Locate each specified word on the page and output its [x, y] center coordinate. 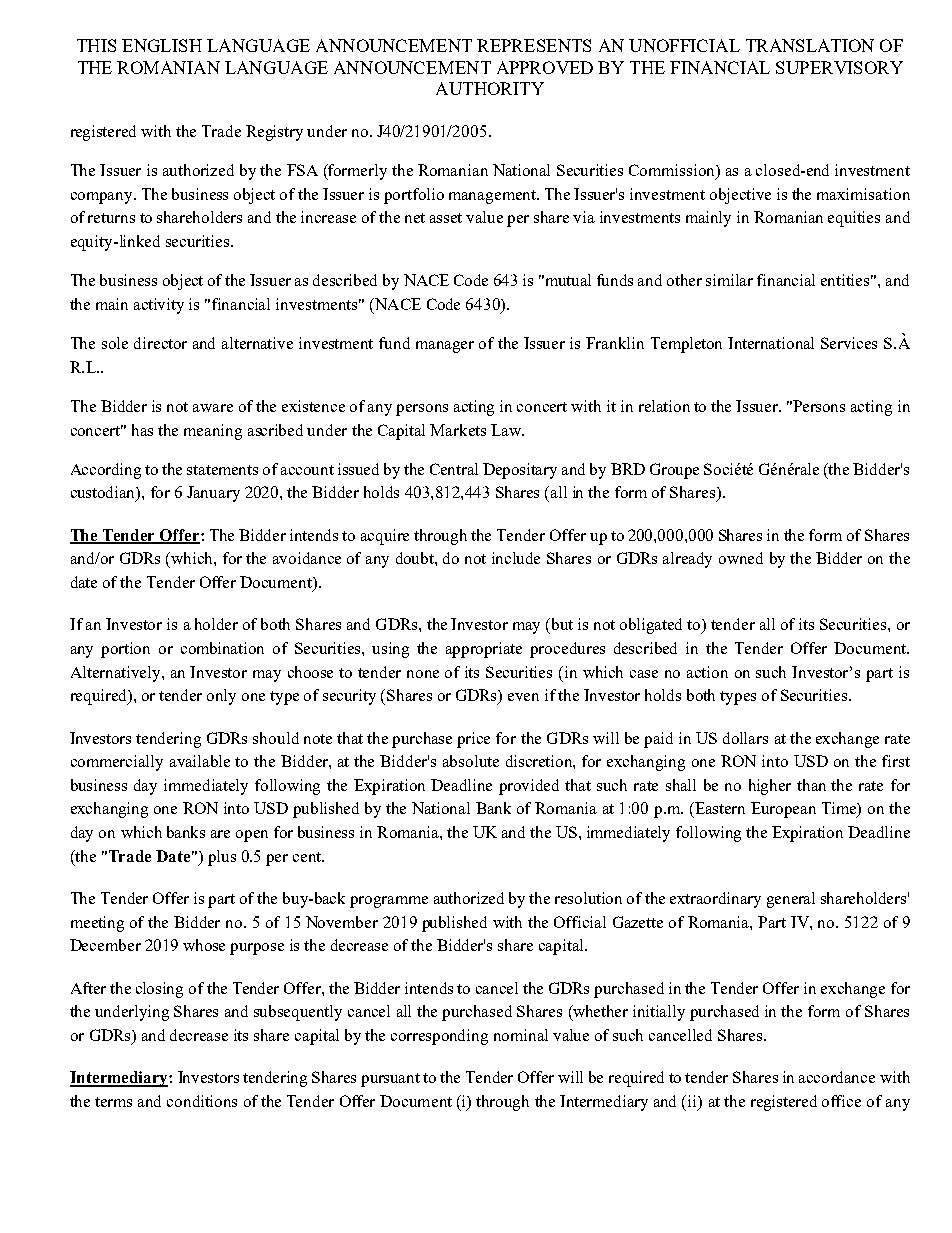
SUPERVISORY [839, 67]
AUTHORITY [490, 88]
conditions [202, 1101]
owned [741, 558]
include [516, 558]
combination [222, 648]
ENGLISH [162, 45]
